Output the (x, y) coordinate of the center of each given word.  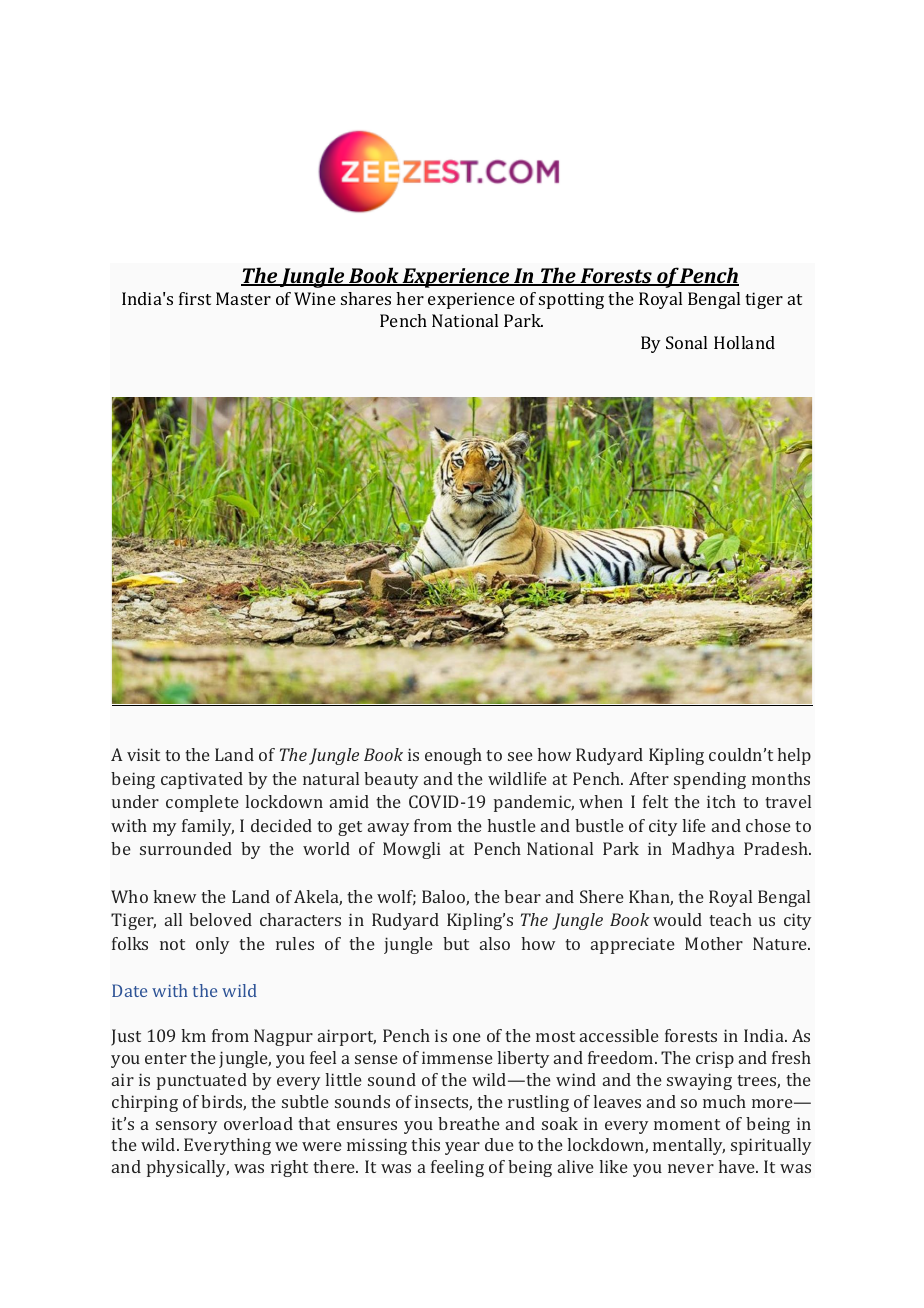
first (195, 298)
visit (143, 754)
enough (453, 756)
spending (710, 780)
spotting (571, 300)
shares (366, 298)
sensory (186, 1127)
